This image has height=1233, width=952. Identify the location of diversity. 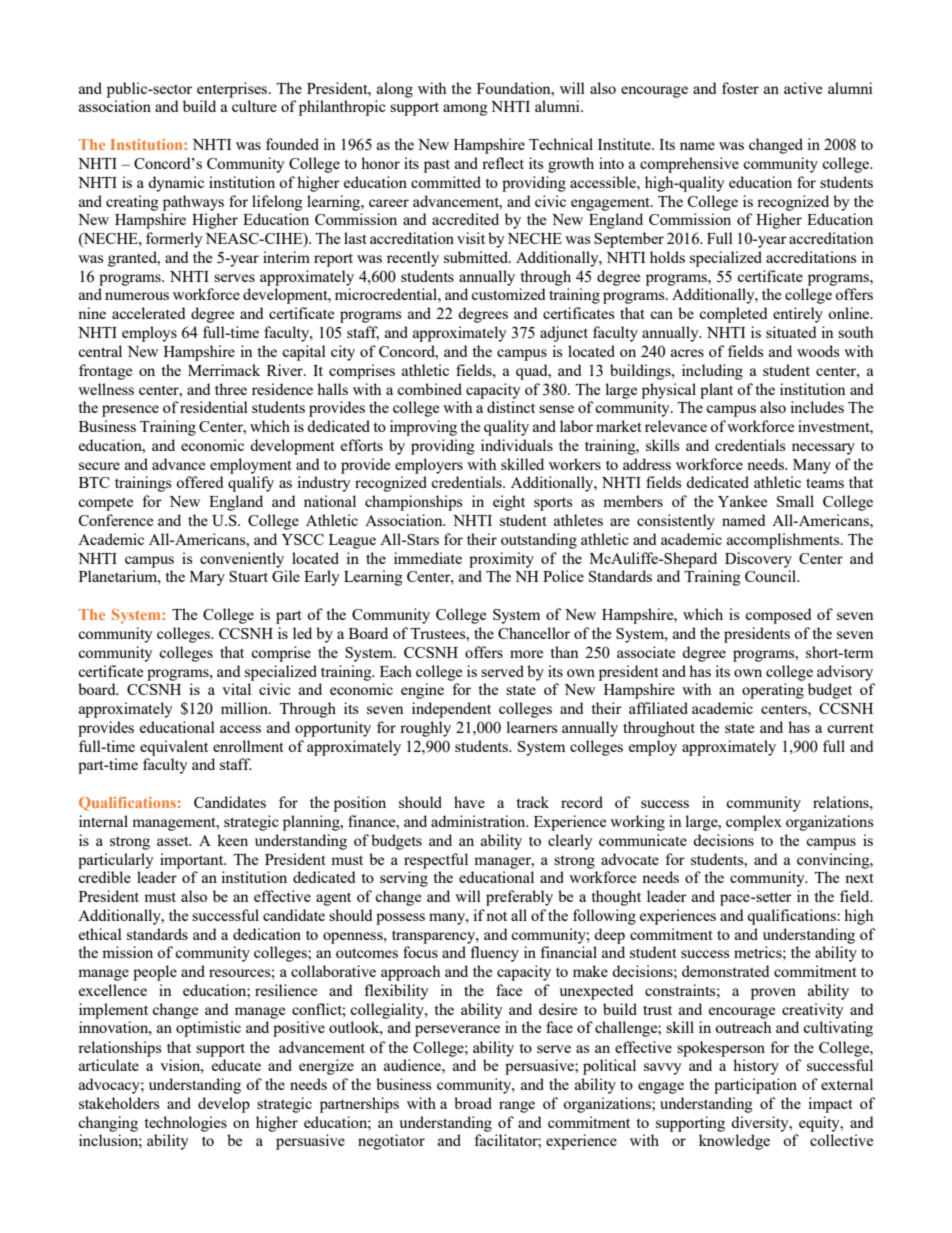
(761, 1124).
